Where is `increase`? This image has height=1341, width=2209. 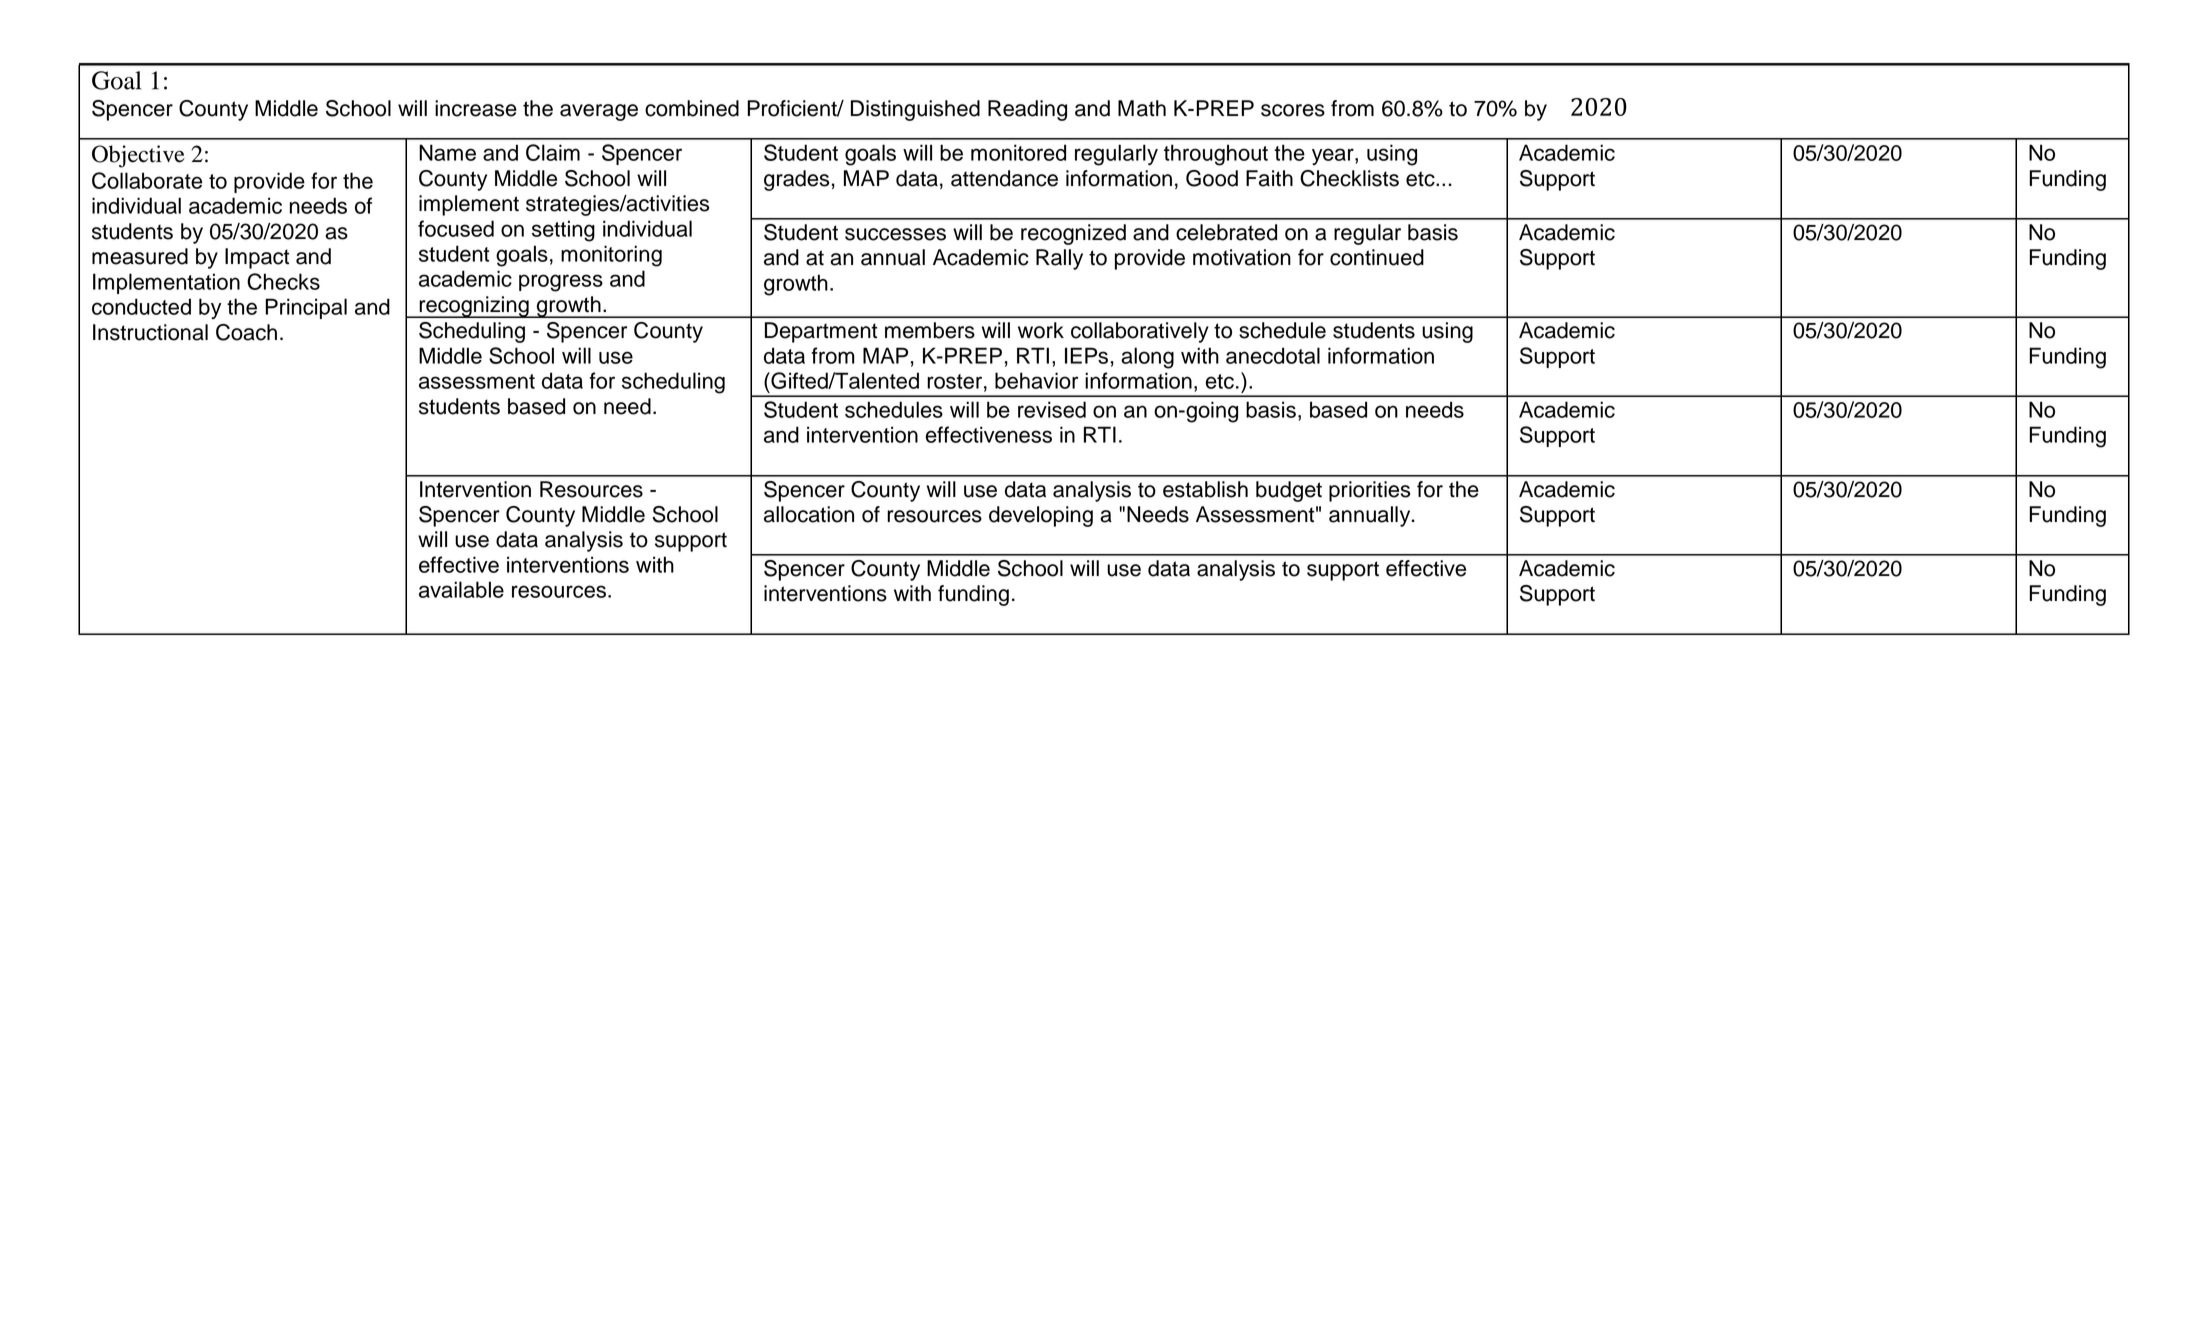
increase is located at coordinates (476, 108).
